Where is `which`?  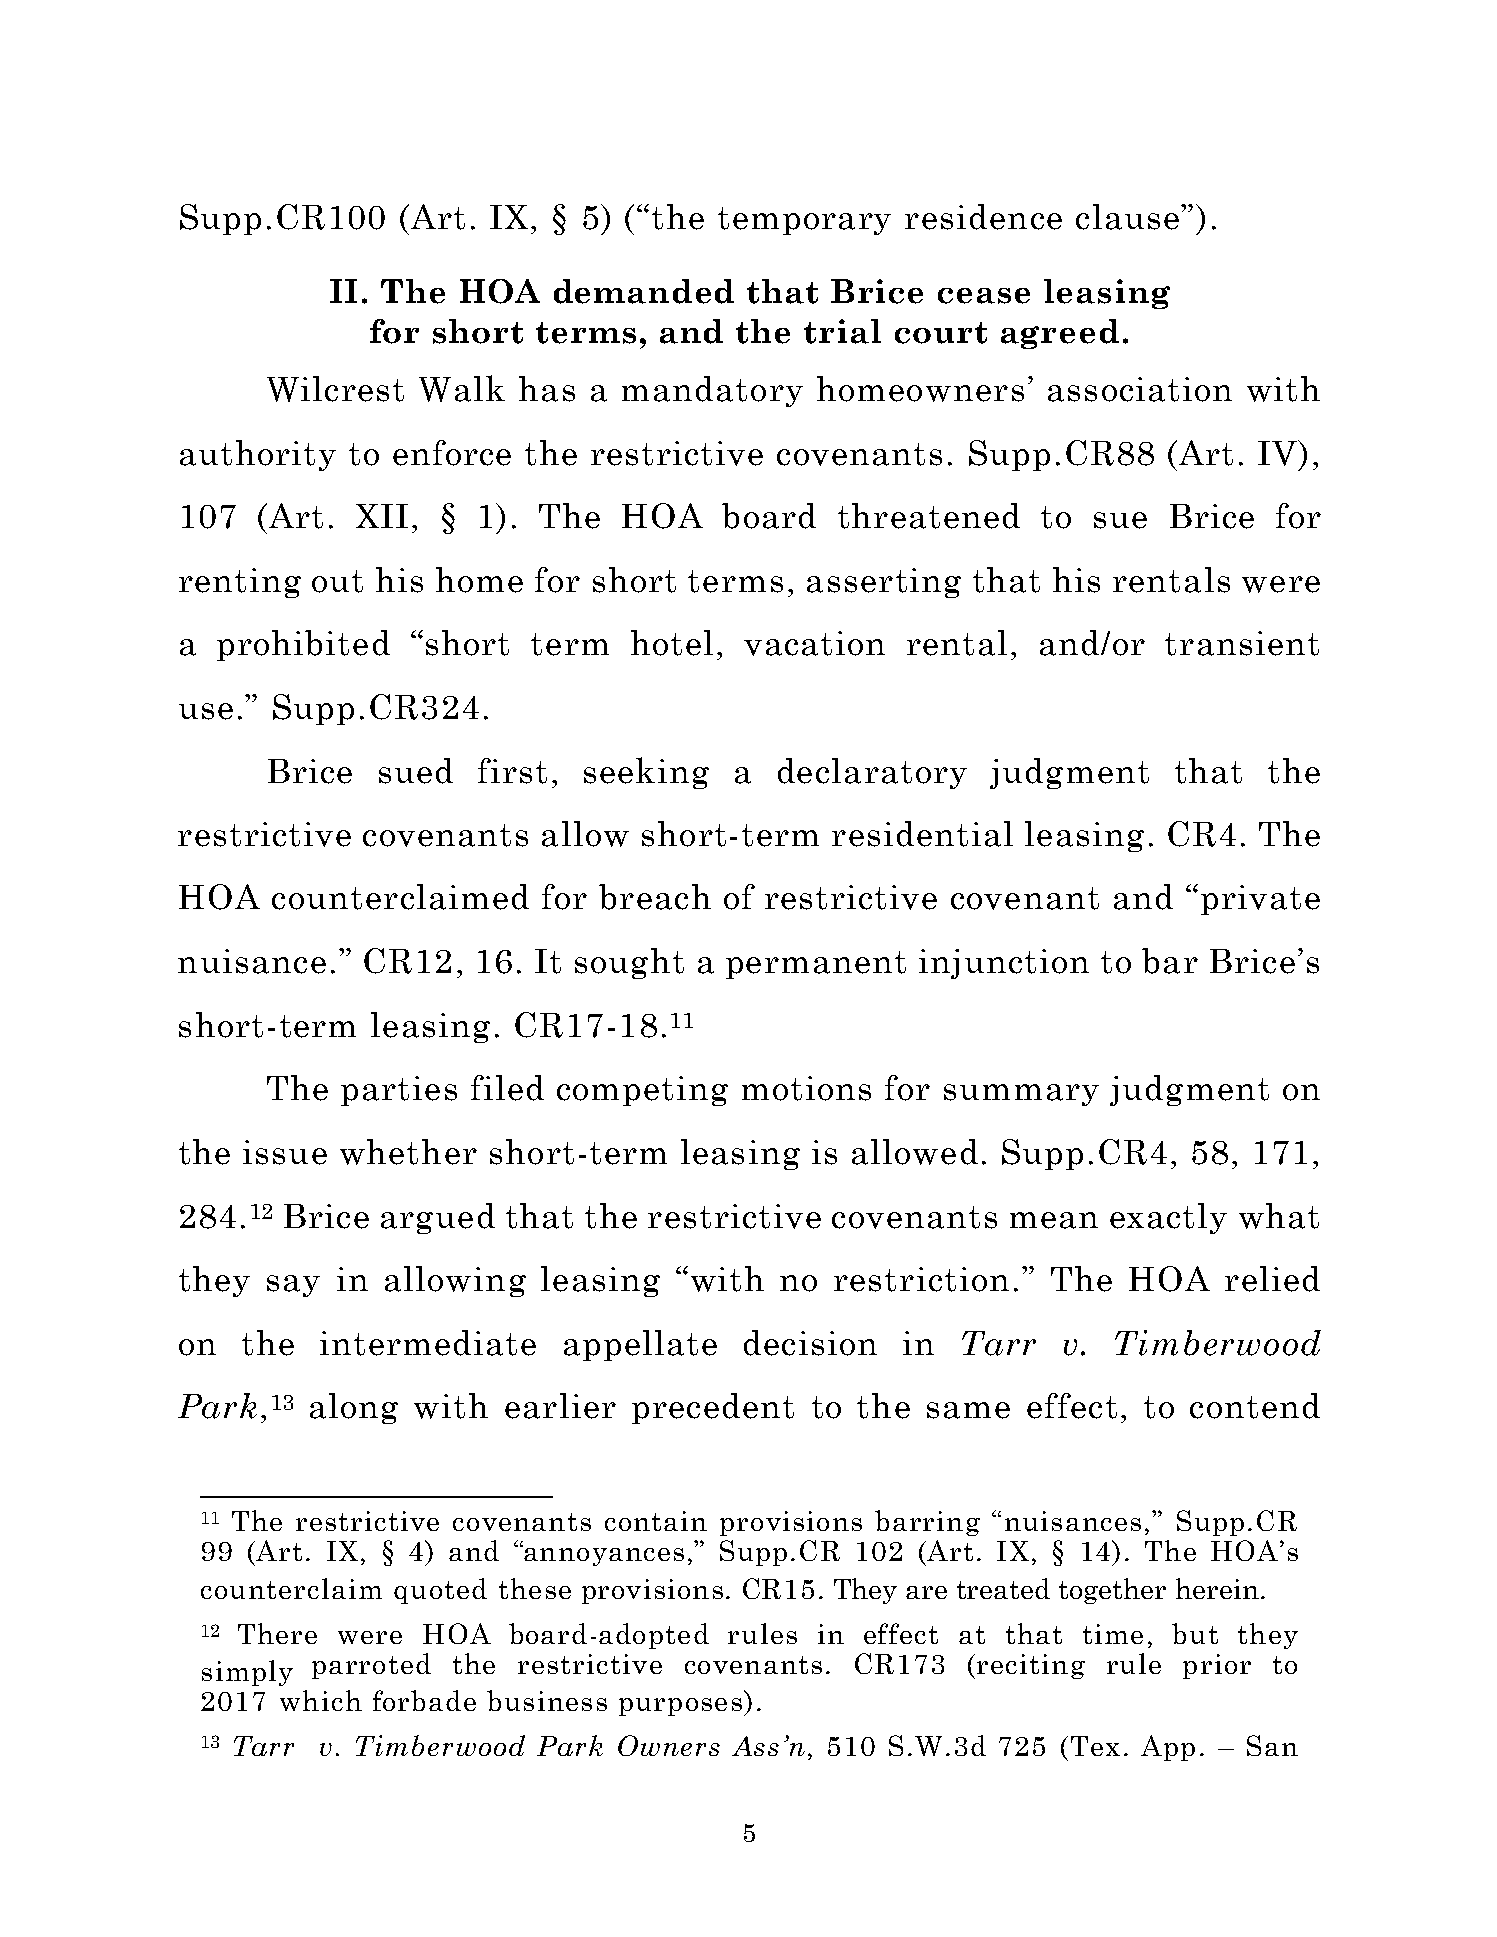 which is located at coordinates (321, 1700).
